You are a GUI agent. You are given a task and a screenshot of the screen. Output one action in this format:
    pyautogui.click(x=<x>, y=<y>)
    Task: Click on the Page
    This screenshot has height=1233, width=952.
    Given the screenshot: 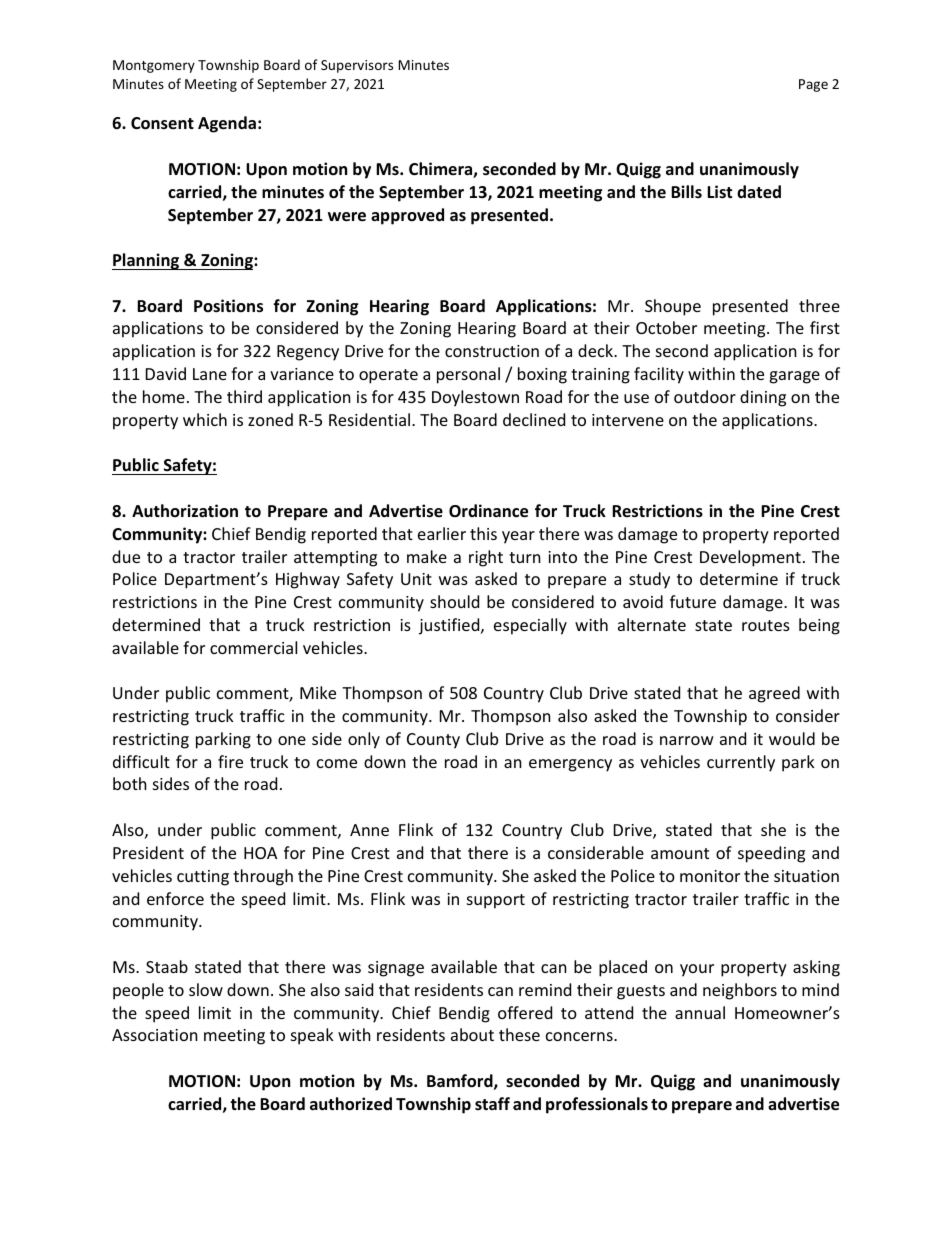 What is the action you would take?
    pyautogui.click(x=813, y=85)
